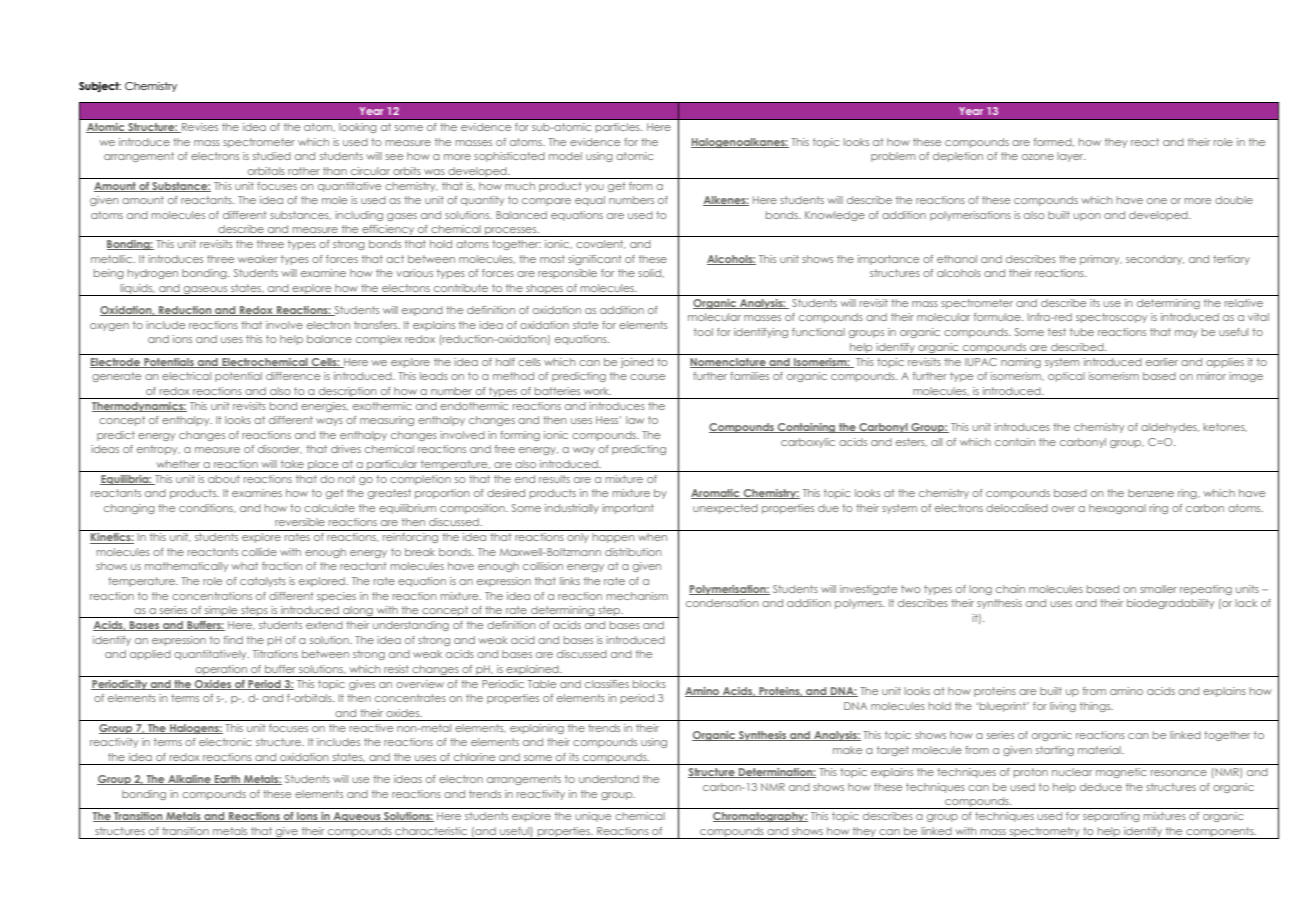 This screenshot has height=924, width=1308. What do you see at coordinates (304, 171) in the screenshot?
I see `rather` at bounding box center [304, 171].
